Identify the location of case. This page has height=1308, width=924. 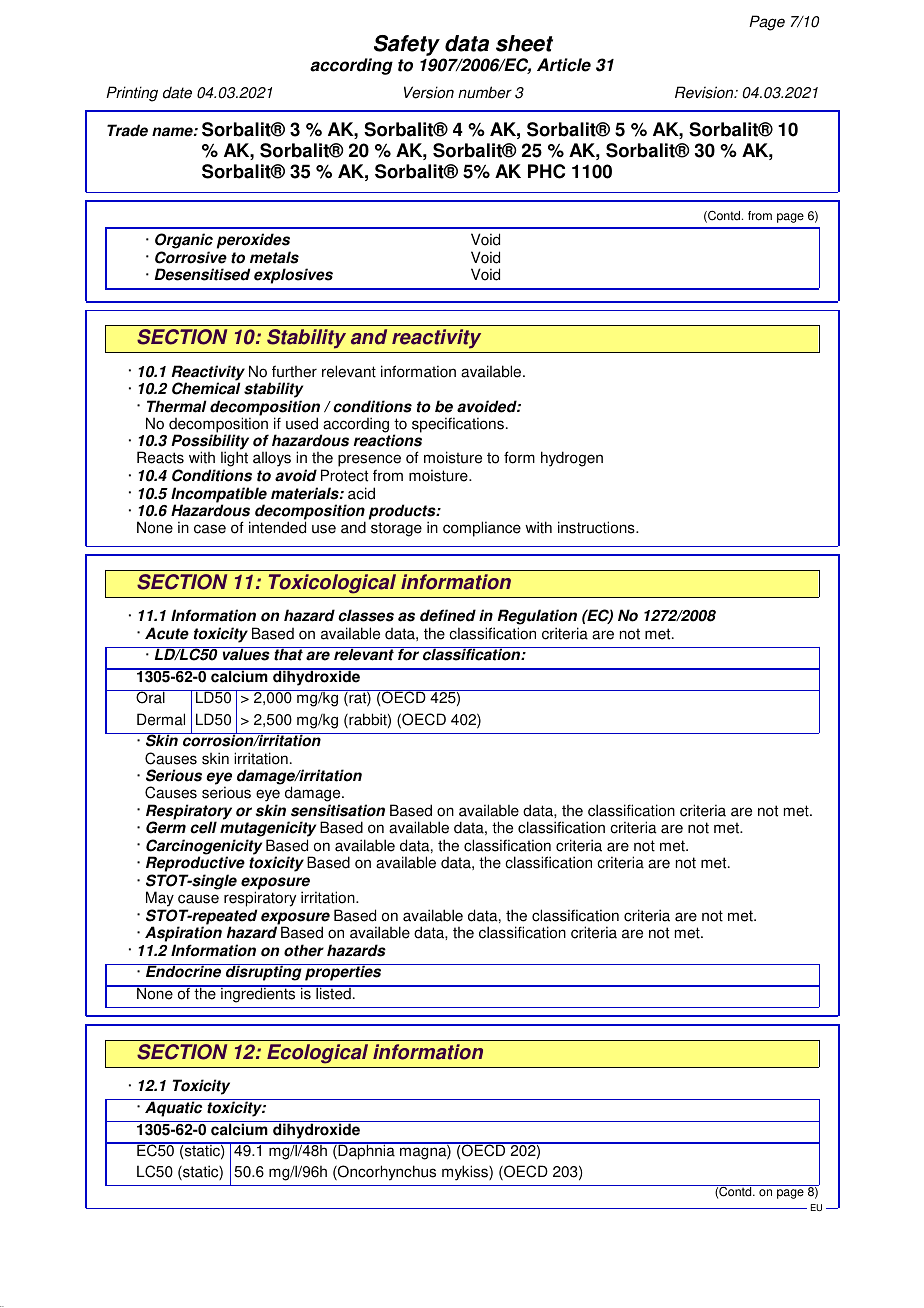
(210, 529).
